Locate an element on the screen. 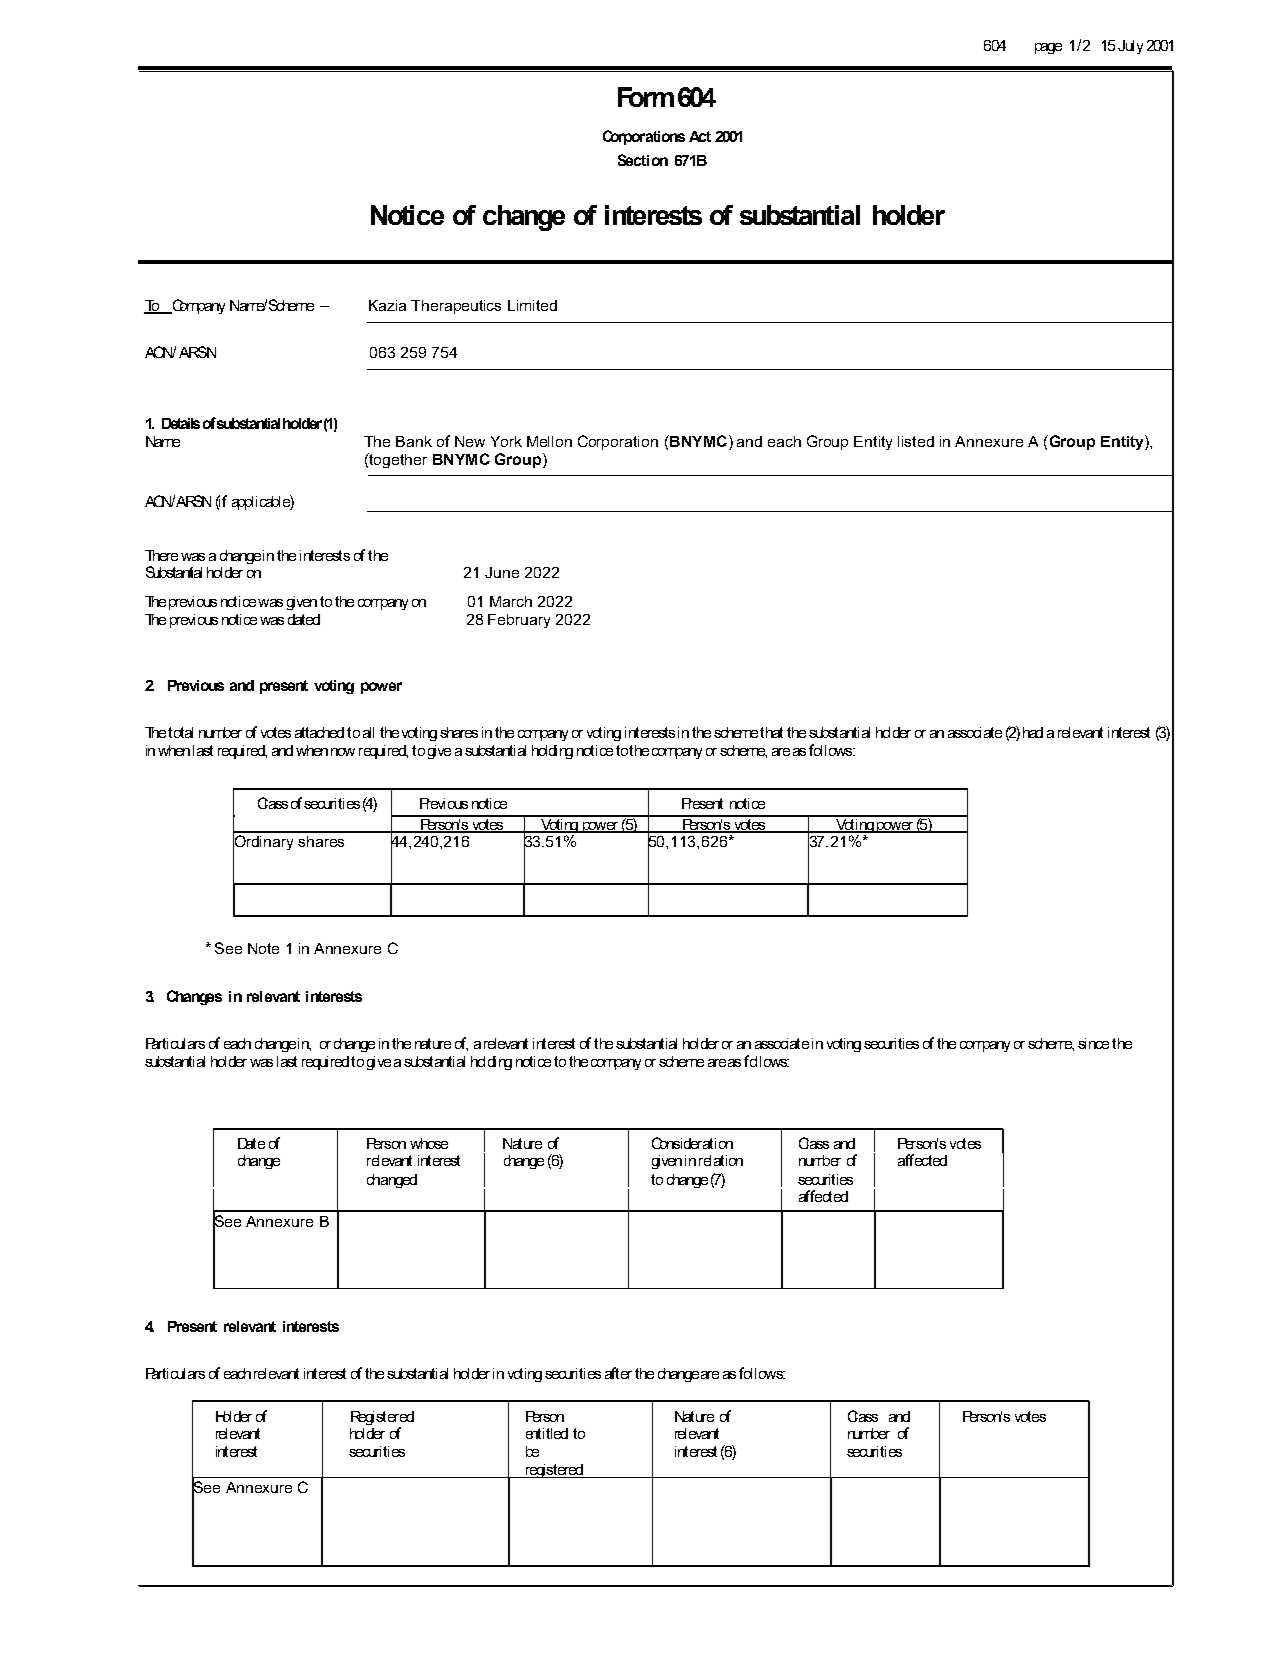 The width and height of the screenshot is (1284, 1662). entitled is located at coordinates (547, 1433).
